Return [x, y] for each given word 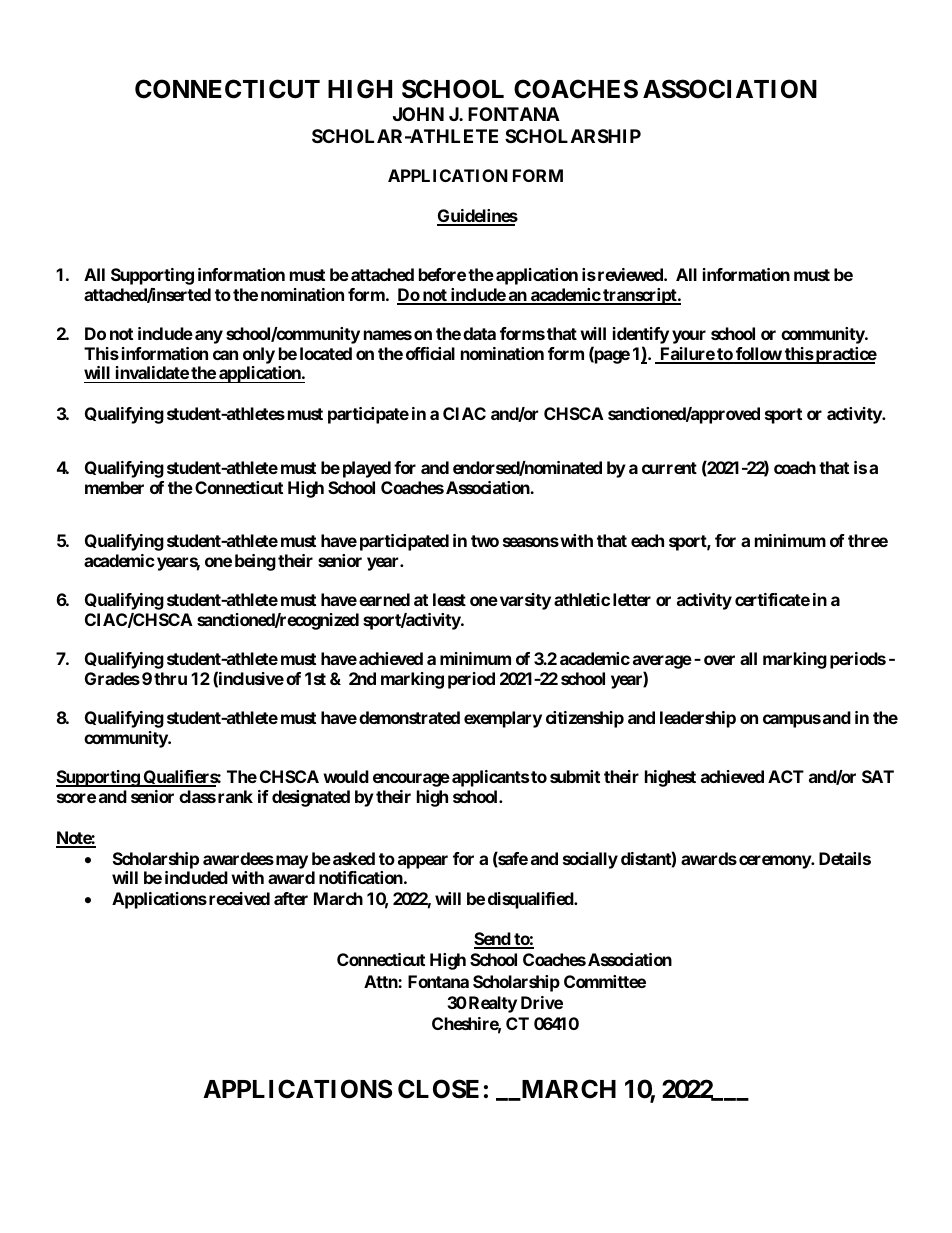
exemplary [503, 719]
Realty [491, 1004]
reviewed [630, 274]
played [367, 469]
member [114, 487]
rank [235, 796]
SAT [878, 776]
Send [493, 940]
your [689, 337]
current [669, 468]
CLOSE [438, 1089]
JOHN [418, 114]
